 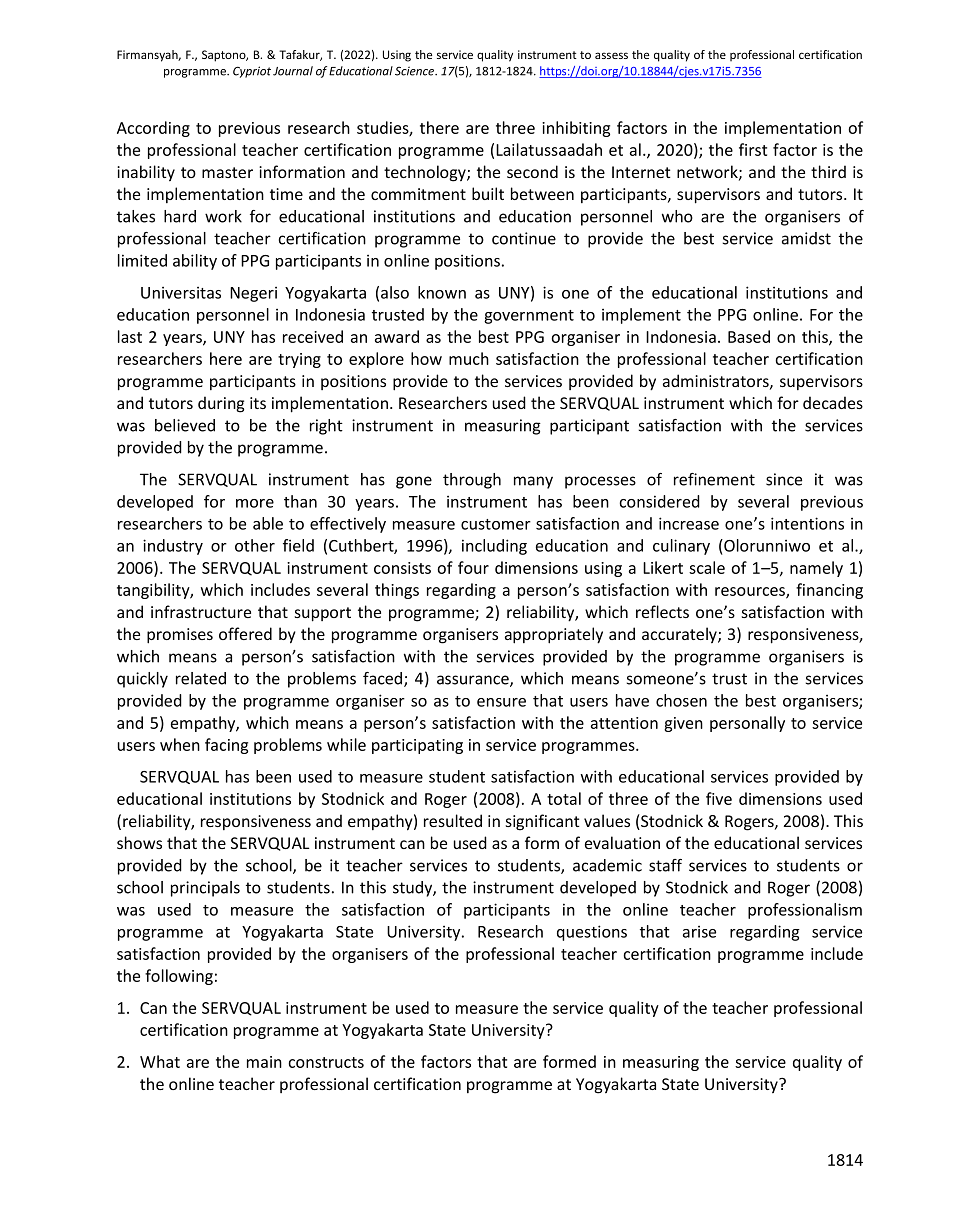 What do you see at coordinates (719, 798) in the screenshot?
I see `five` at bounding box center [719, 798].
